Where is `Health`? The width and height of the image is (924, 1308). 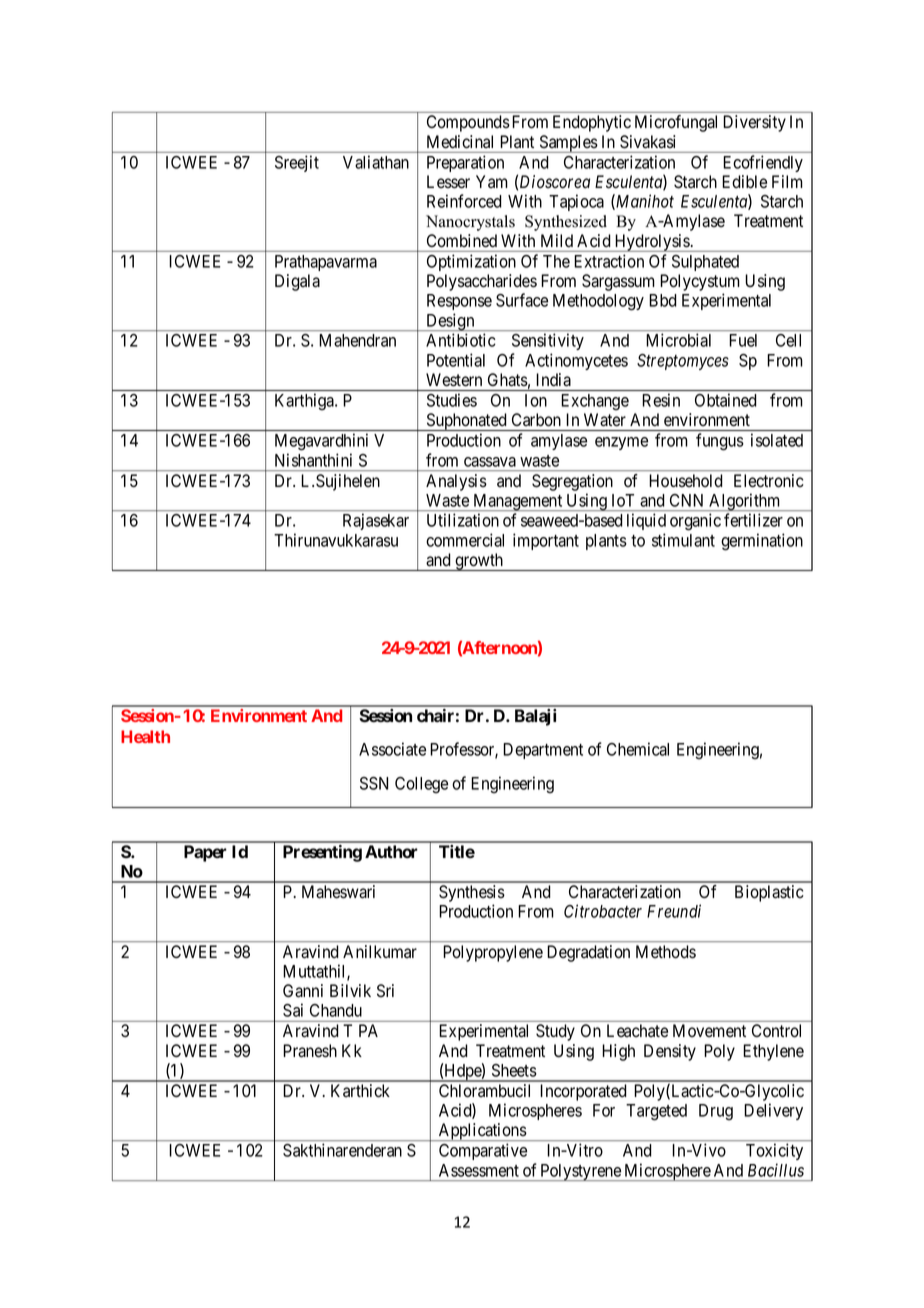 Health is located at coordinates (145, 736).
